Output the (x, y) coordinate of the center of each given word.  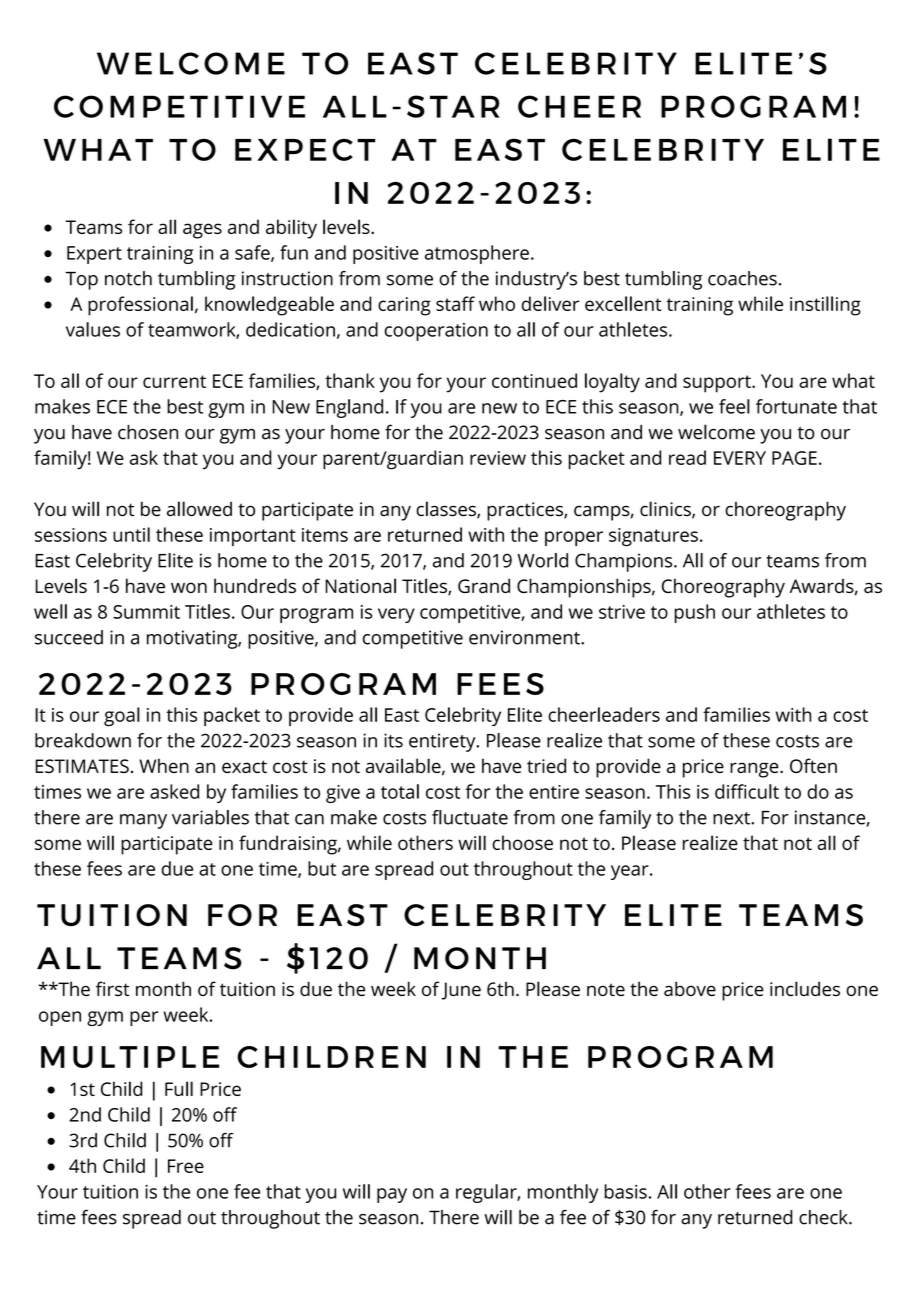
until (131, 534)
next (732, 818)
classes (447, 510)
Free (186, 1166)
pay (392, 1195)
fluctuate (470, 817)
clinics (666, 510)
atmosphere (477, 254)
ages (202, 231)
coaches (742, 278)
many (143, 821)
